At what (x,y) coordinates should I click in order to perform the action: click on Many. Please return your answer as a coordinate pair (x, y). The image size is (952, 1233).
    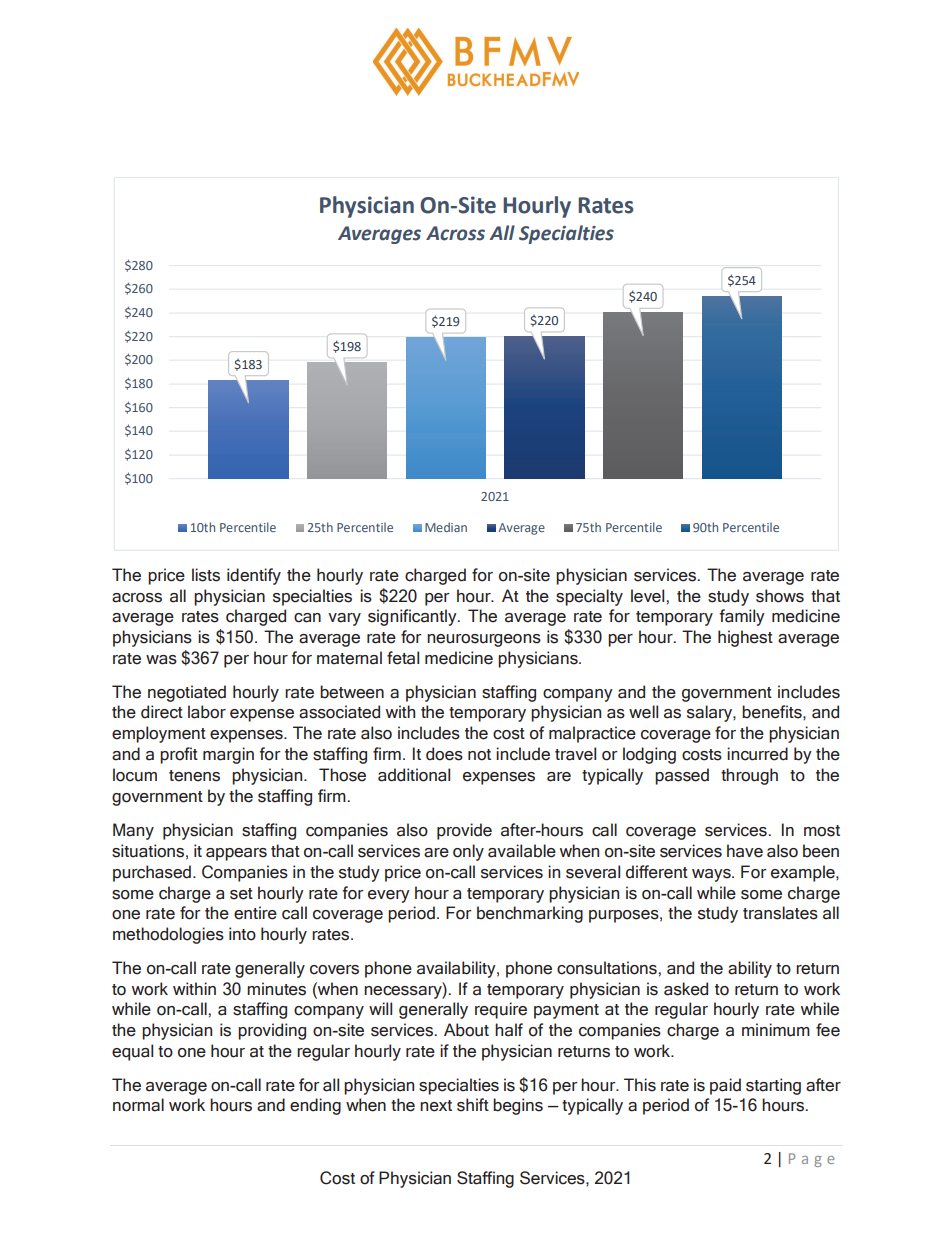
    Looking at the image, I should click on (133, 831).
